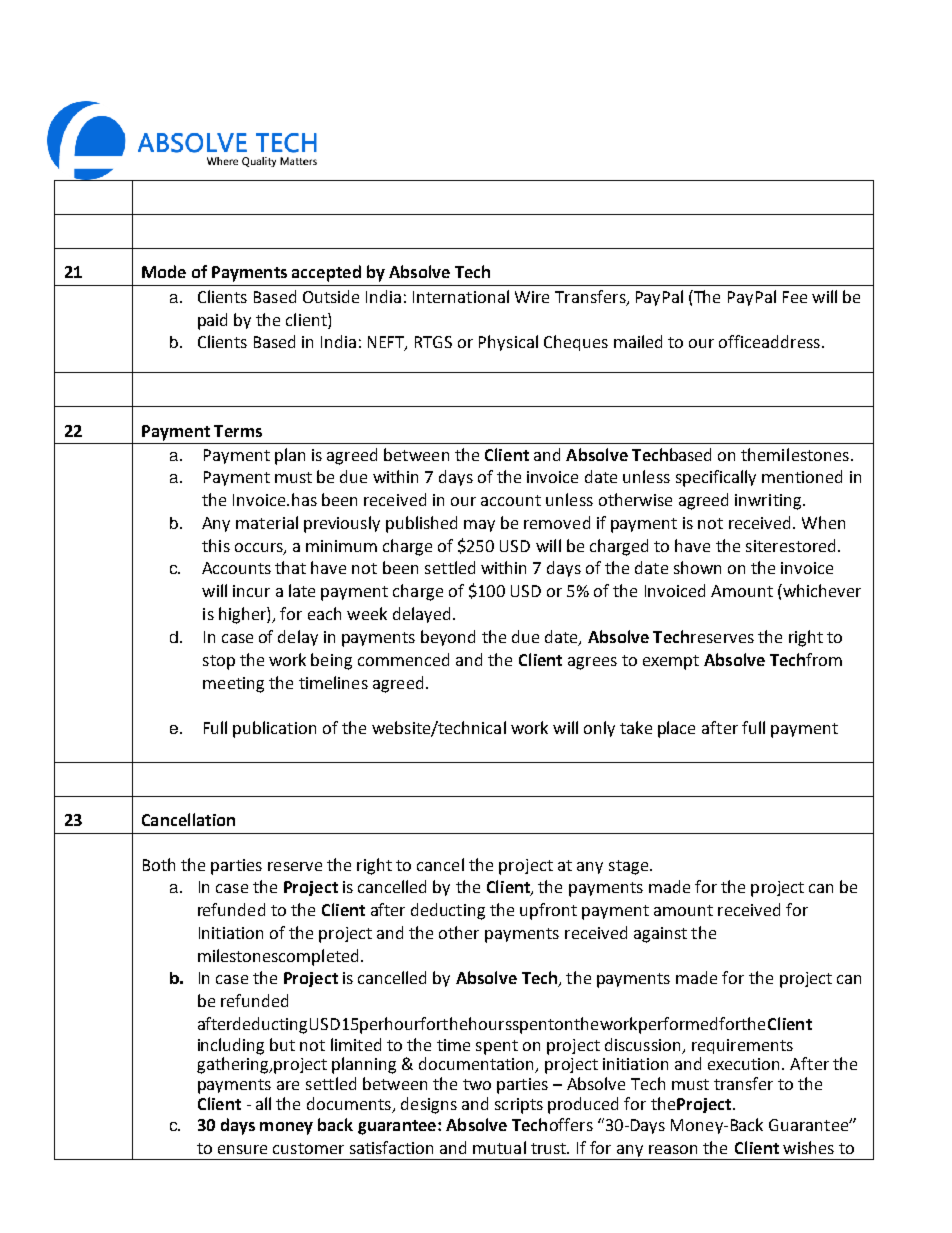 The height and width of the page is (1233, 952). I want to click on mutual, so click(499, 1147).
